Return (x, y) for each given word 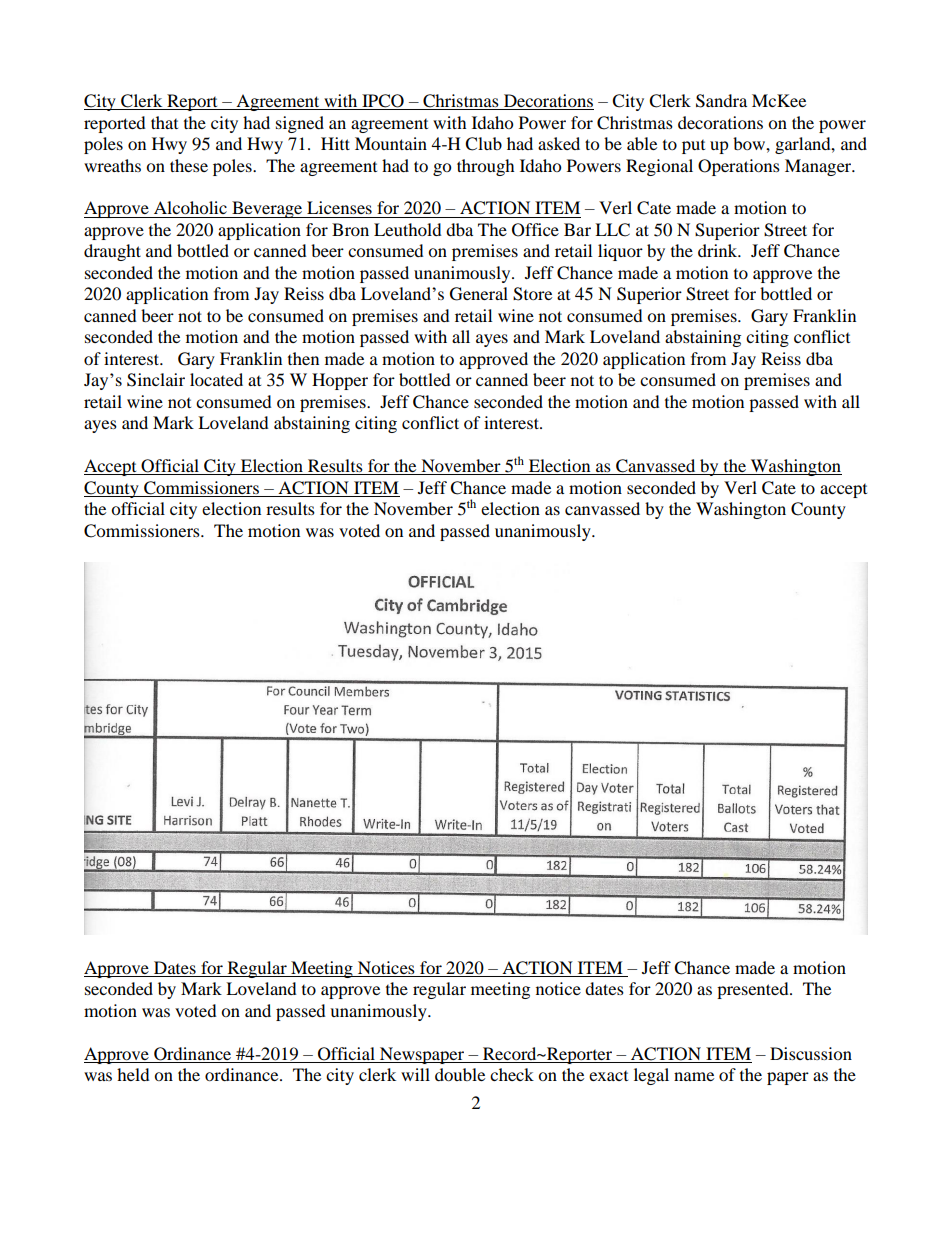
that (164, 122)
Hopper (340, 381)
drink (719, 250)
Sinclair (156, 380)
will (415, 1074)
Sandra (721, 101)
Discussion (811, 1053)
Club (483, 144)
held (133, 1074)
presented (754, 990)
